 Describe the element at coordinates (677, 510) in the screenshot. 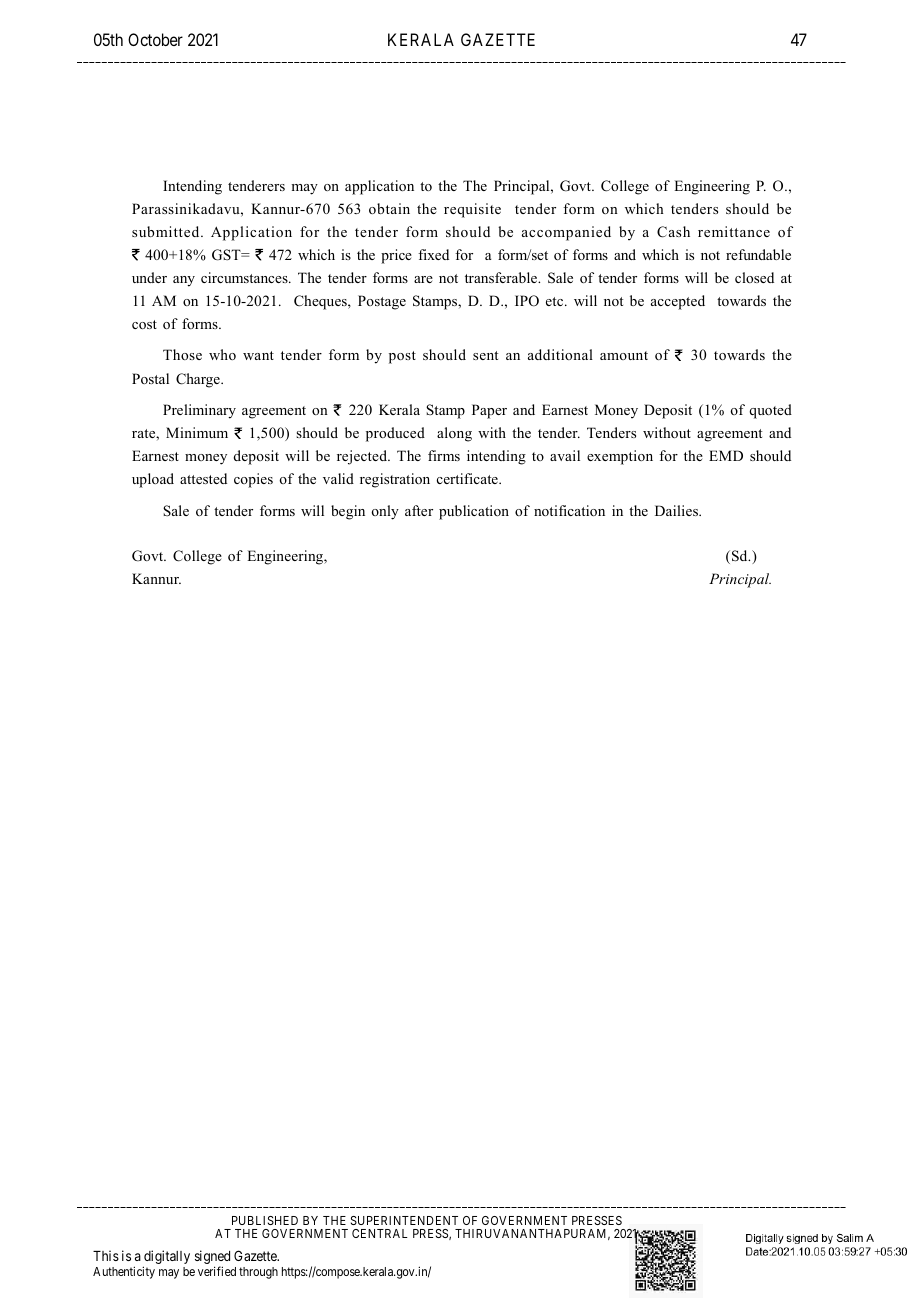

I see `Dailies` at that location.
